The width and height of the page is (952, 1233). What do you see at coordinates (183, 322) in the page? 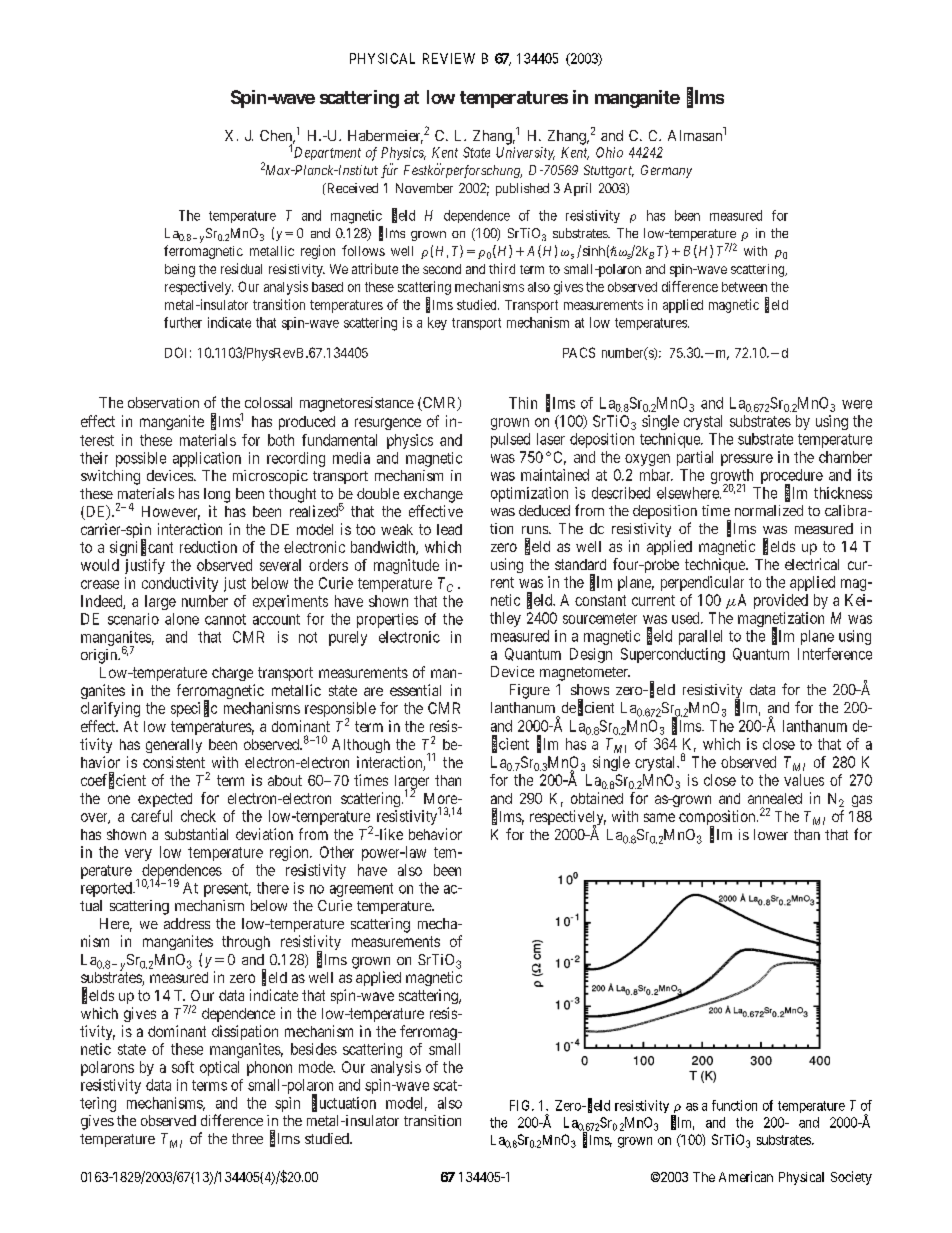
I see `further` at bounding box center [183, 322].
